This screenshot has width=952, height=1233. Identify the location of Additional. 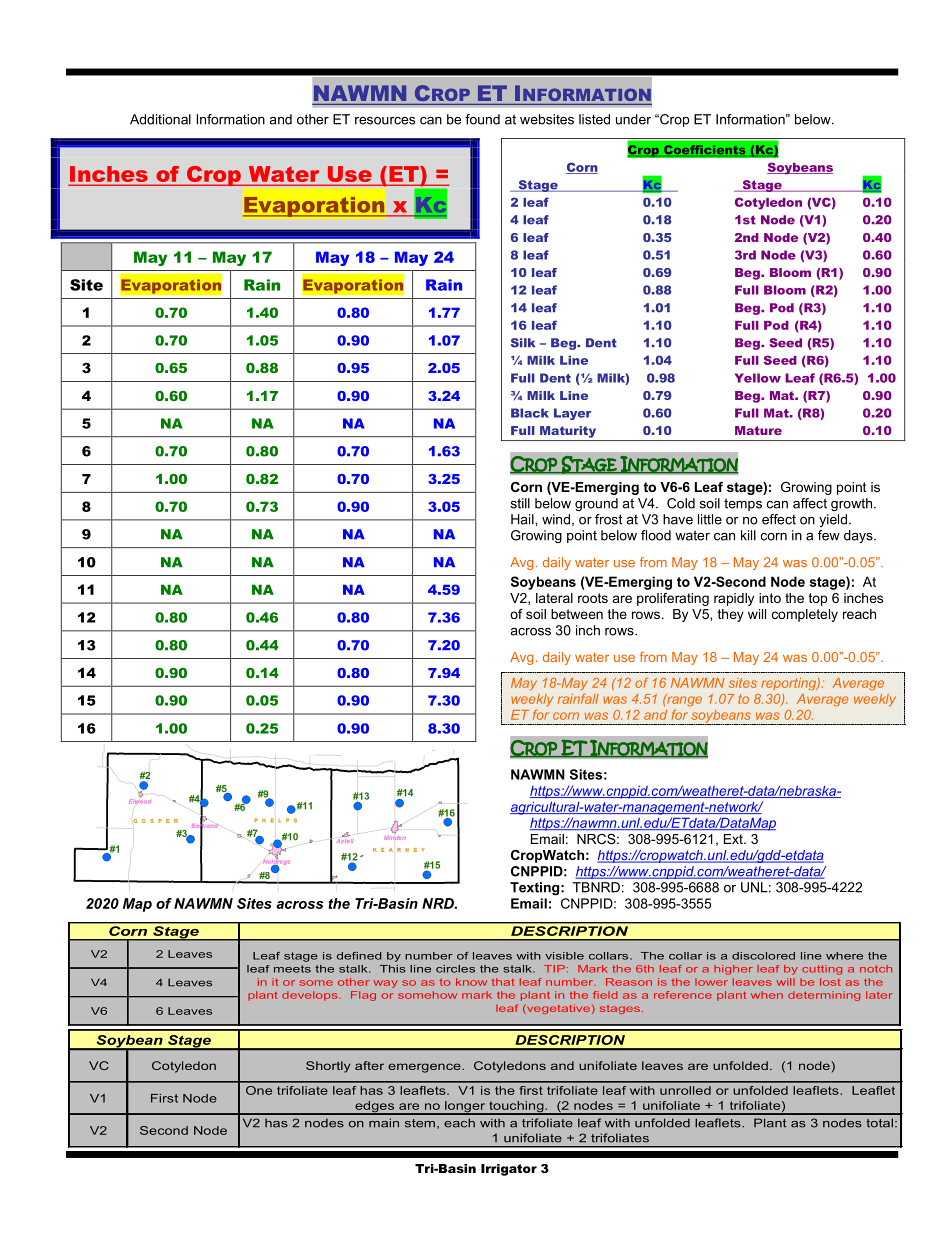
(160, 119).
